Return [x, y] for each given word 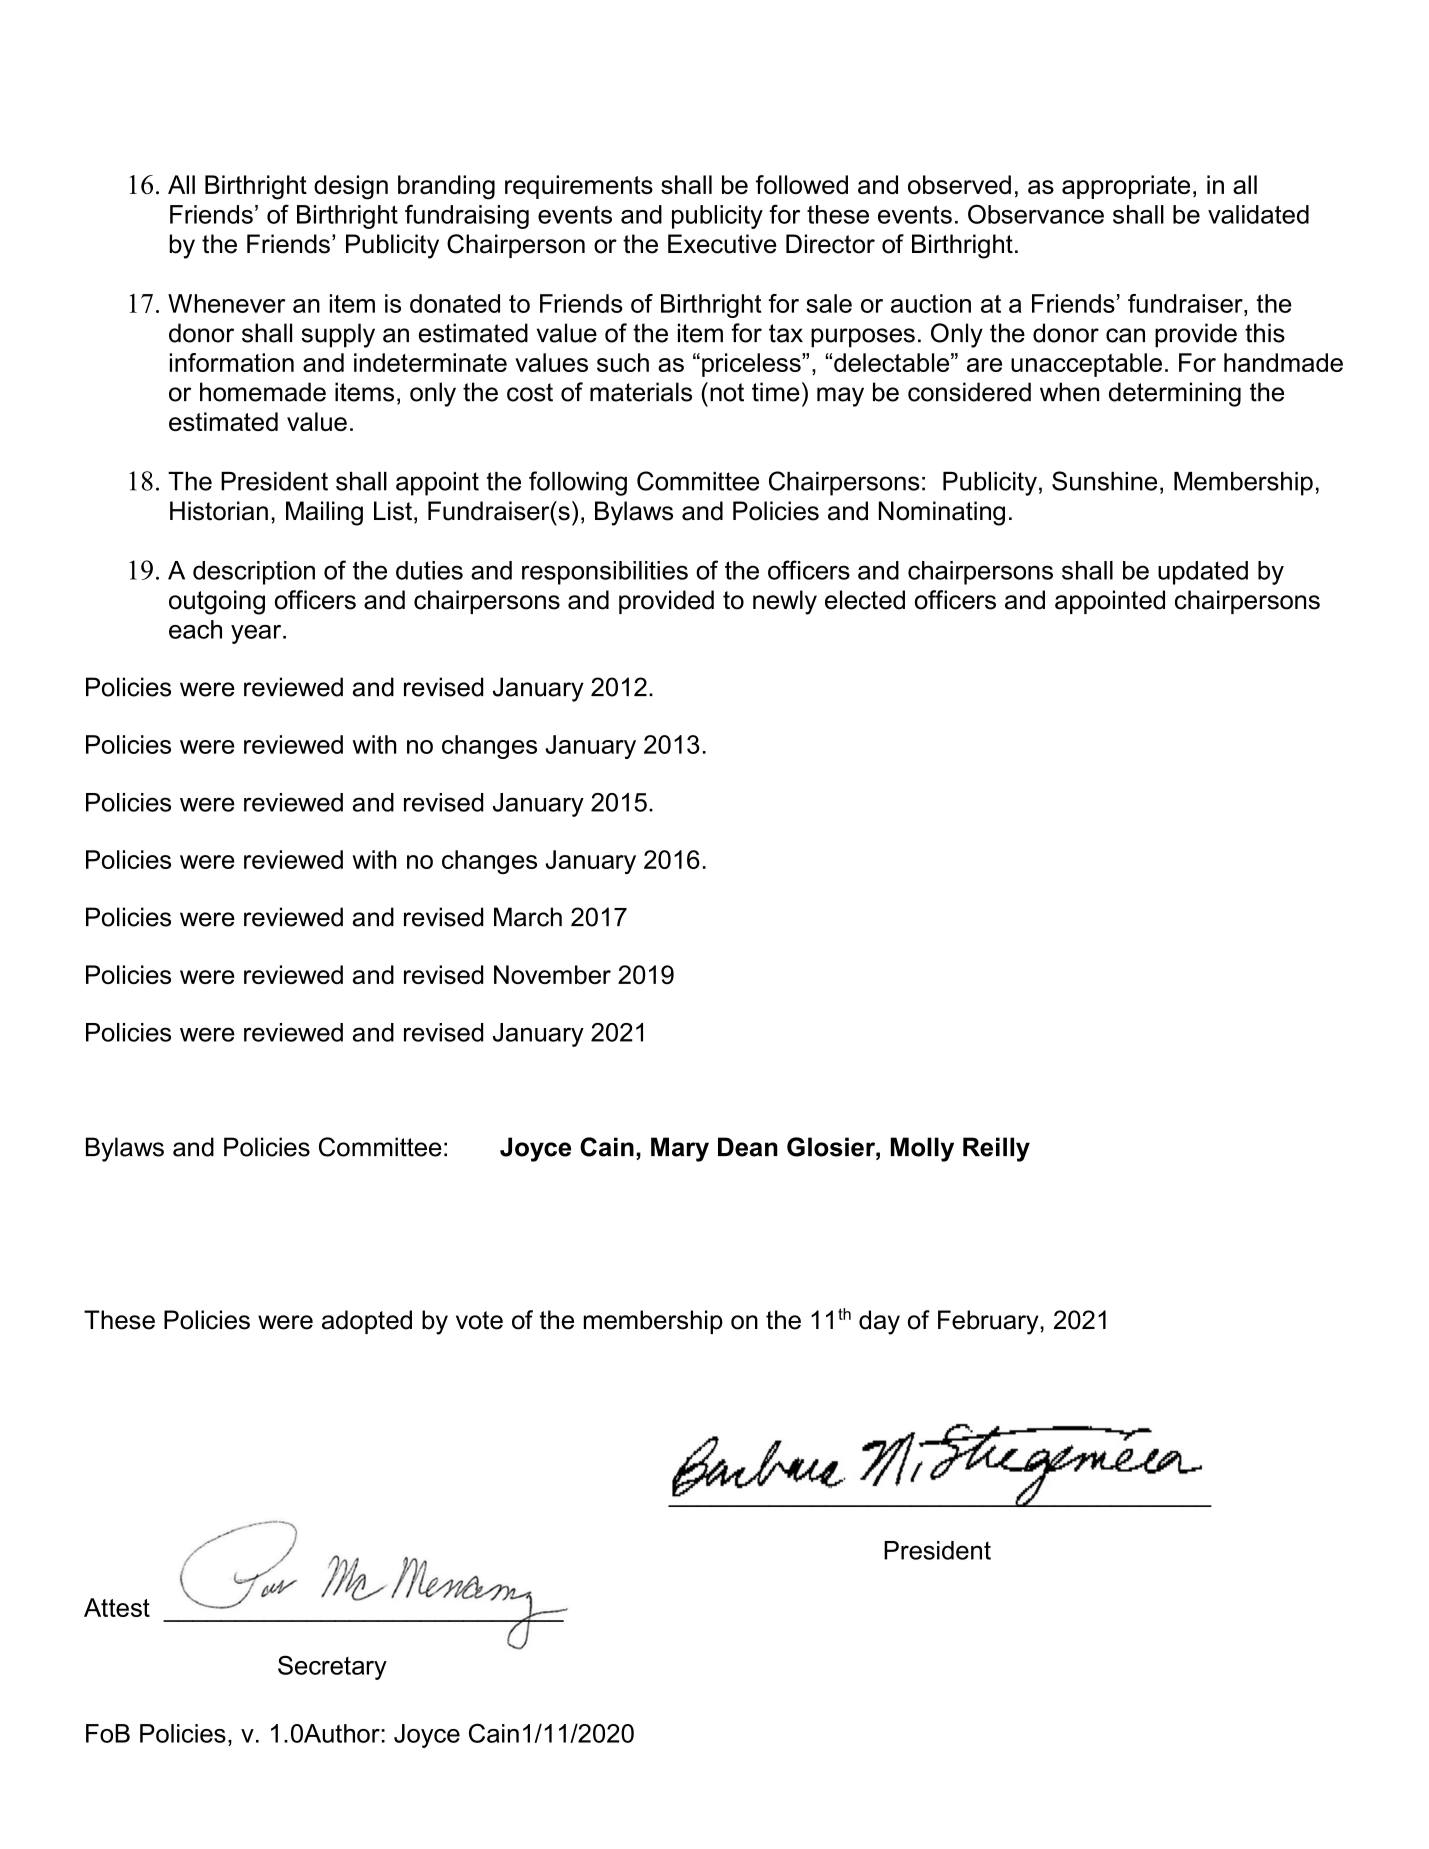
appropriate [1126, 187]
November [552, 974]
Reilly [996, 1149]
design [351, 187]
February [989, 1322]
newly [785, 602]
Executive [722, 244]
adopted [367, 1322]
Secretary [332, 1667]
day [879, 1322]
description [254, 573]
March [528, 917]
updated [1203, 573]
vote [479, 1320]
